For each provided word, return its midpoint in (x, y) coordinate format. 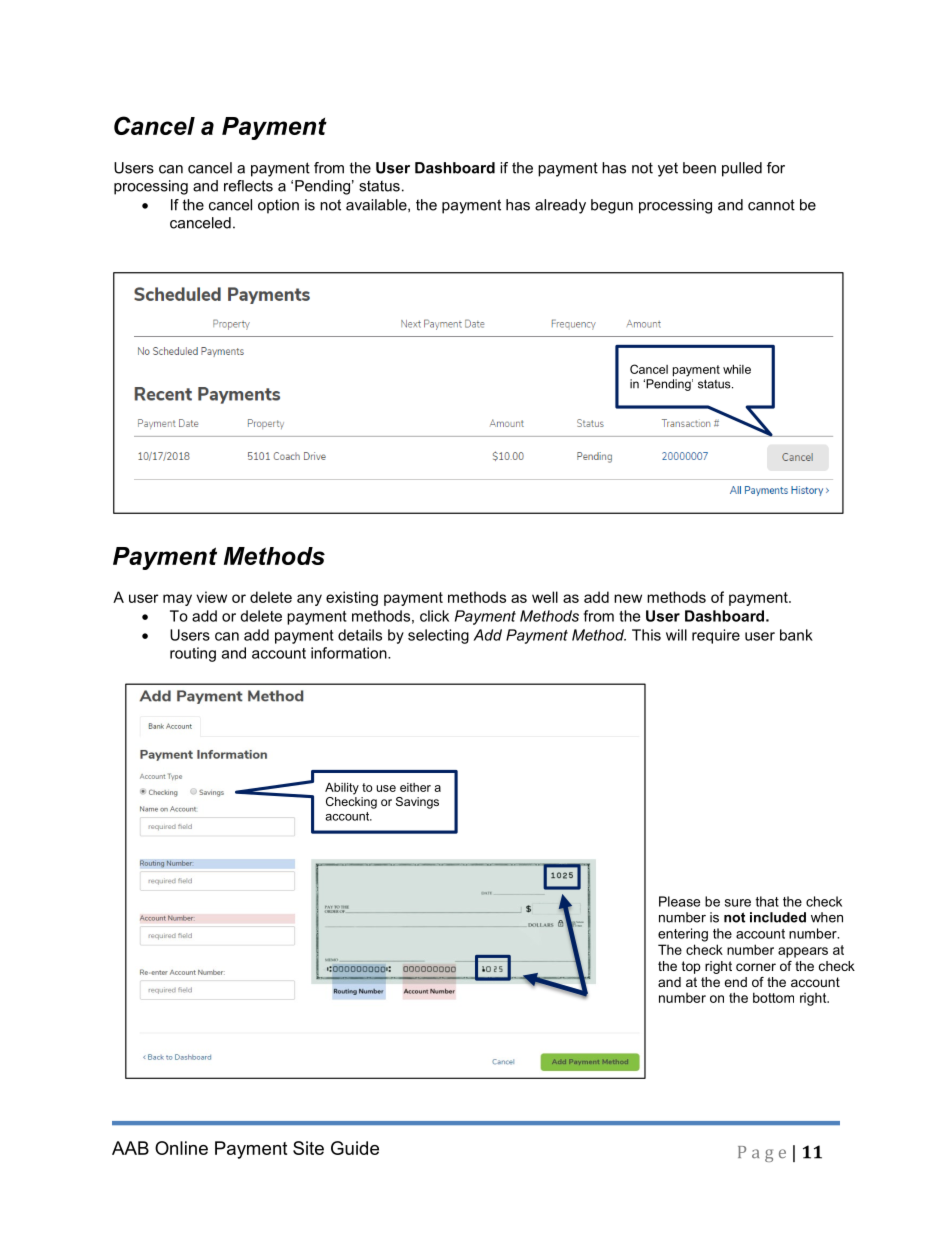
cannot (771, 205)
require (716, 636)
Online (181, 1148)
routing (193, 654)
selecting (438, 636)
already (560, 206)
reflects (248, 186)
